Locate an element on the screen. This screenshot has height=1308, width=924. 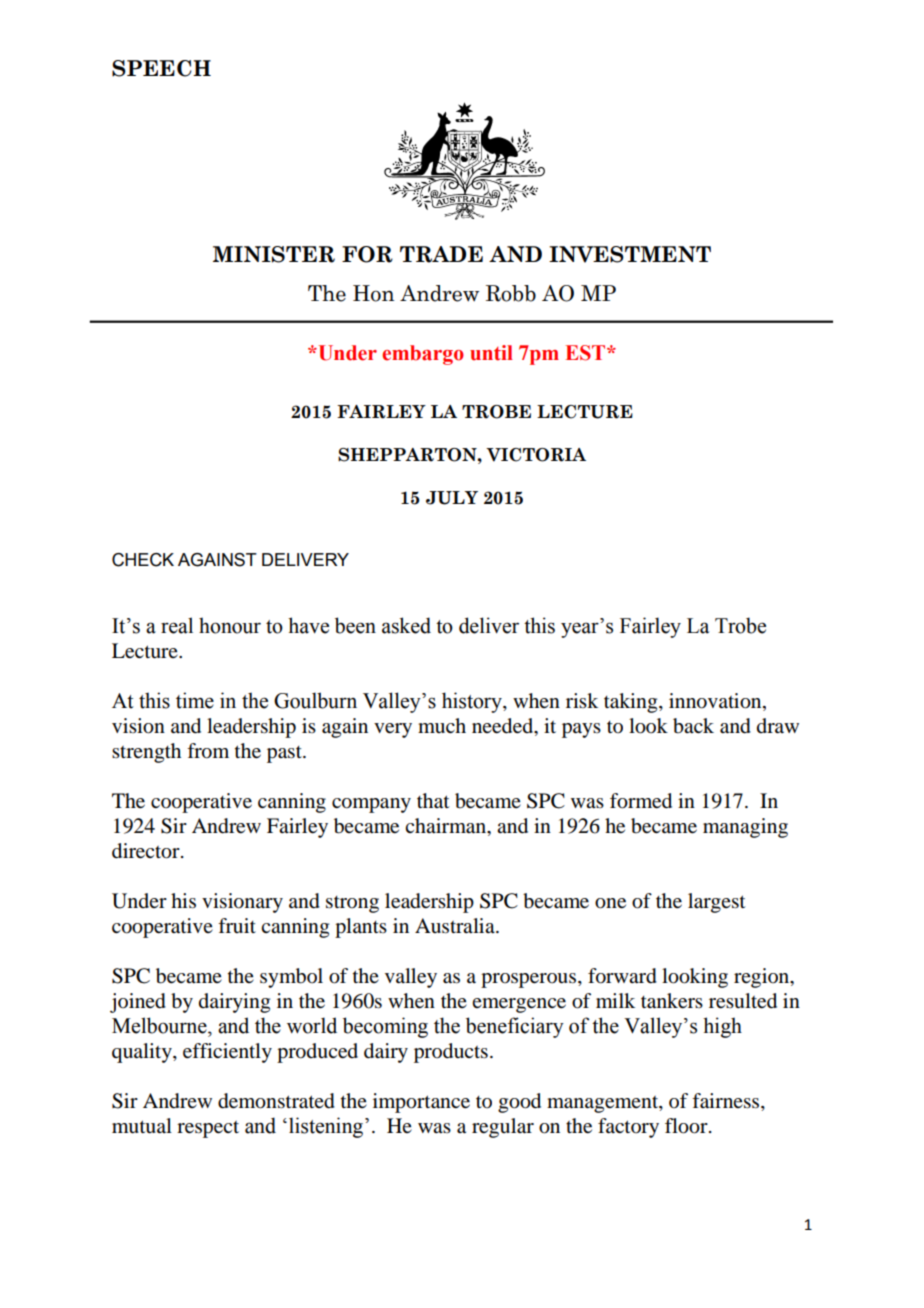
TRADE is located at coordinates (441, 254).
